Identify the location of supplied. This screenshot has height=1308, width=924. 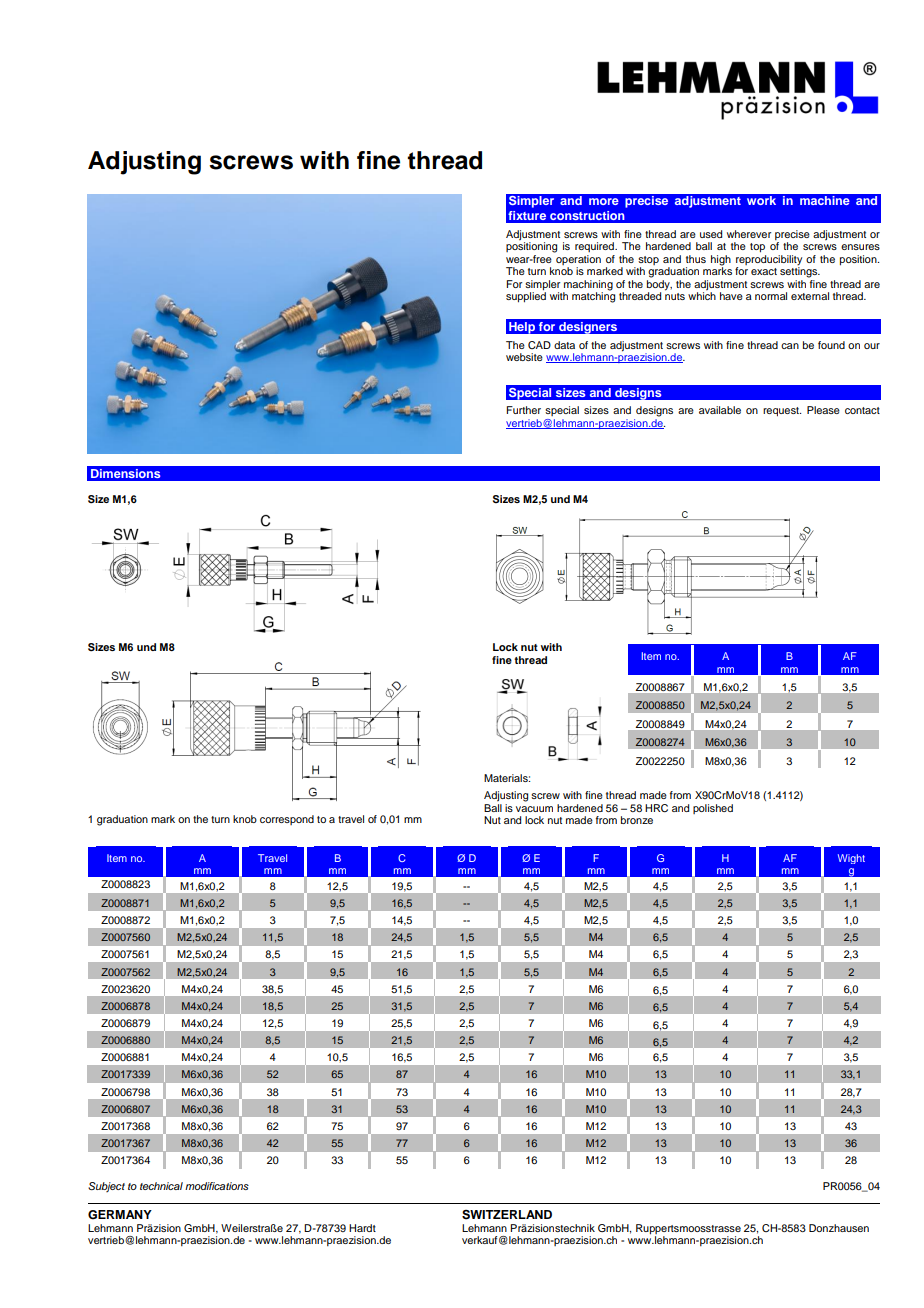
(526, 296).
